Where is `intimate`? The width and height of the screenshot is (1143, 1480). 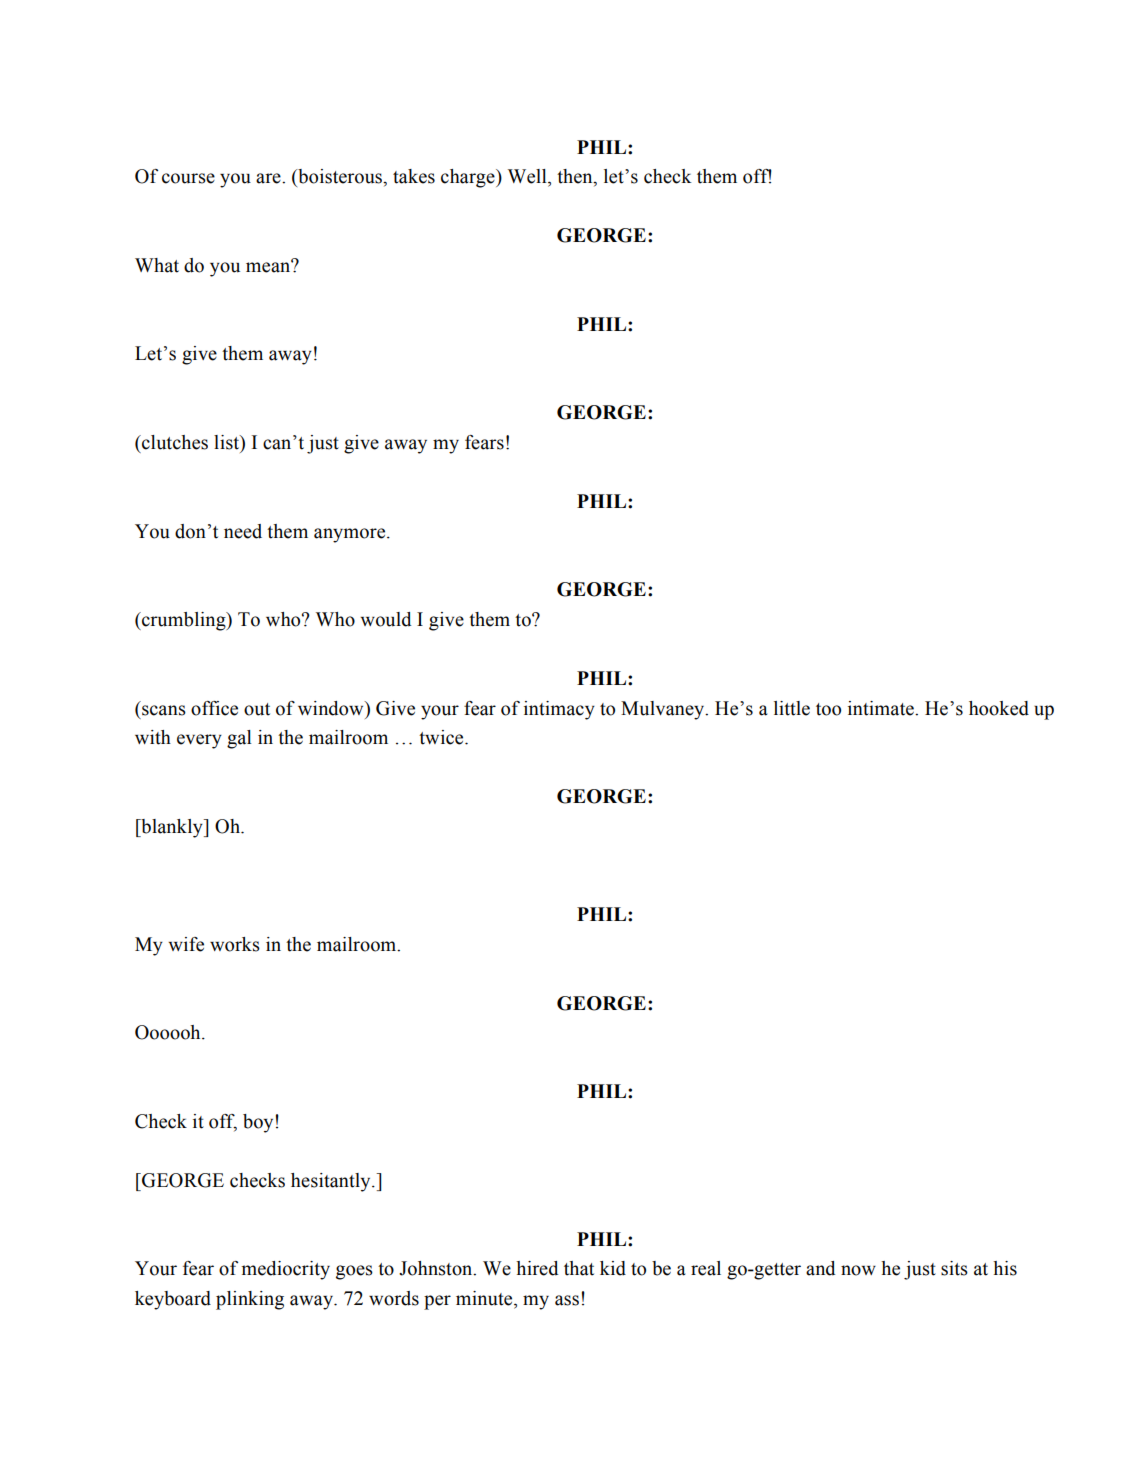 intimate is located at coordinates (882, 708).
